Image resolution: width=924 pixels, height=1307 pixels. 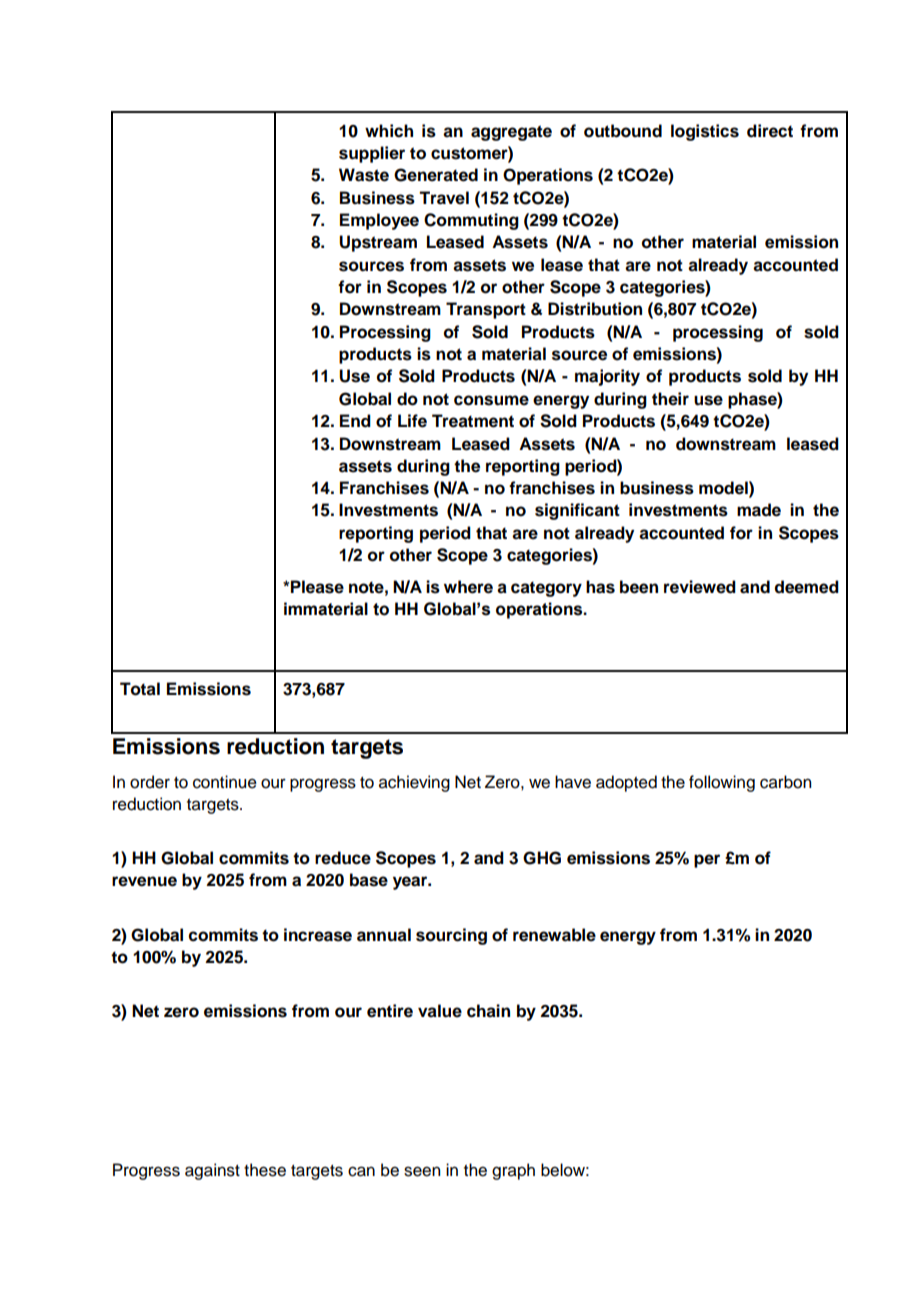 I want to click on logistics, so click(x=705, y=132).
